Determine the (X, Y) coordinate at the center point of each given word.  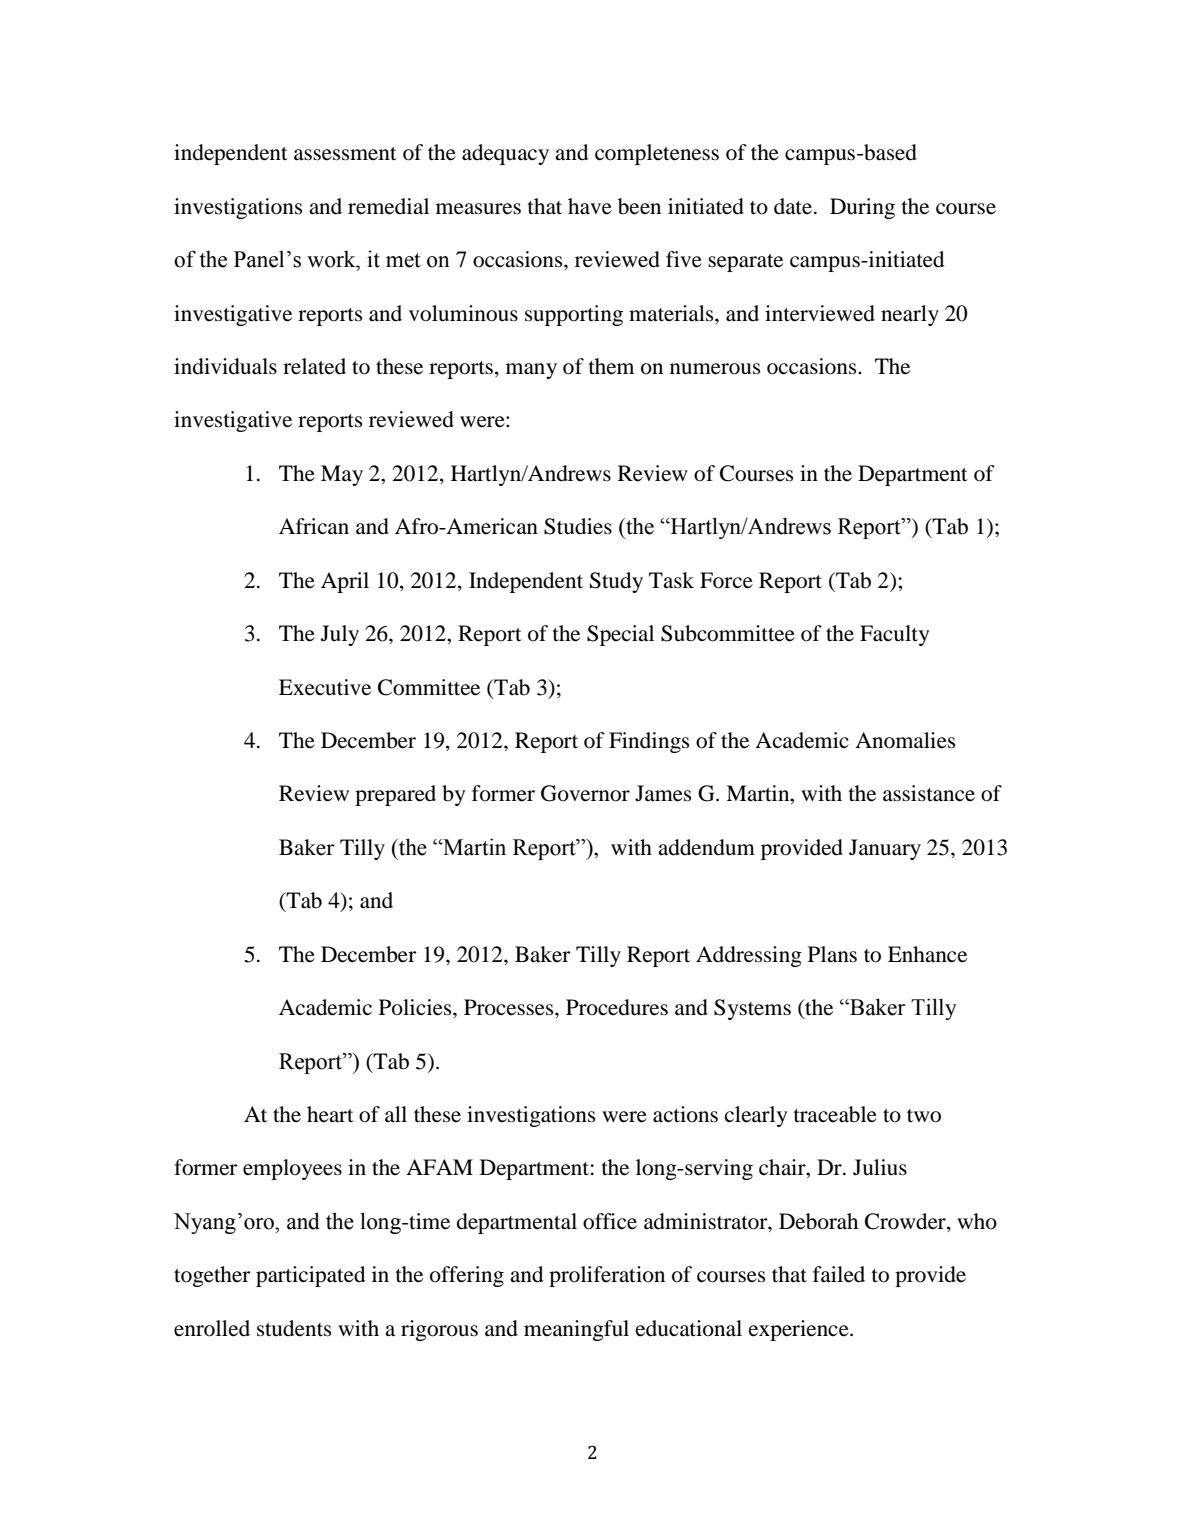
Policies (416, 1007)
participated (310, 1276)
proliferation (607, 1276)
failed (839, 1274)
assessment (345, 154)
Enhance (927, 954)
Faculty (894, 635)
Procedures (617, 1007)
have (590, 206)
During (862, 208)
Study (616, 582)
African (314, 526)
